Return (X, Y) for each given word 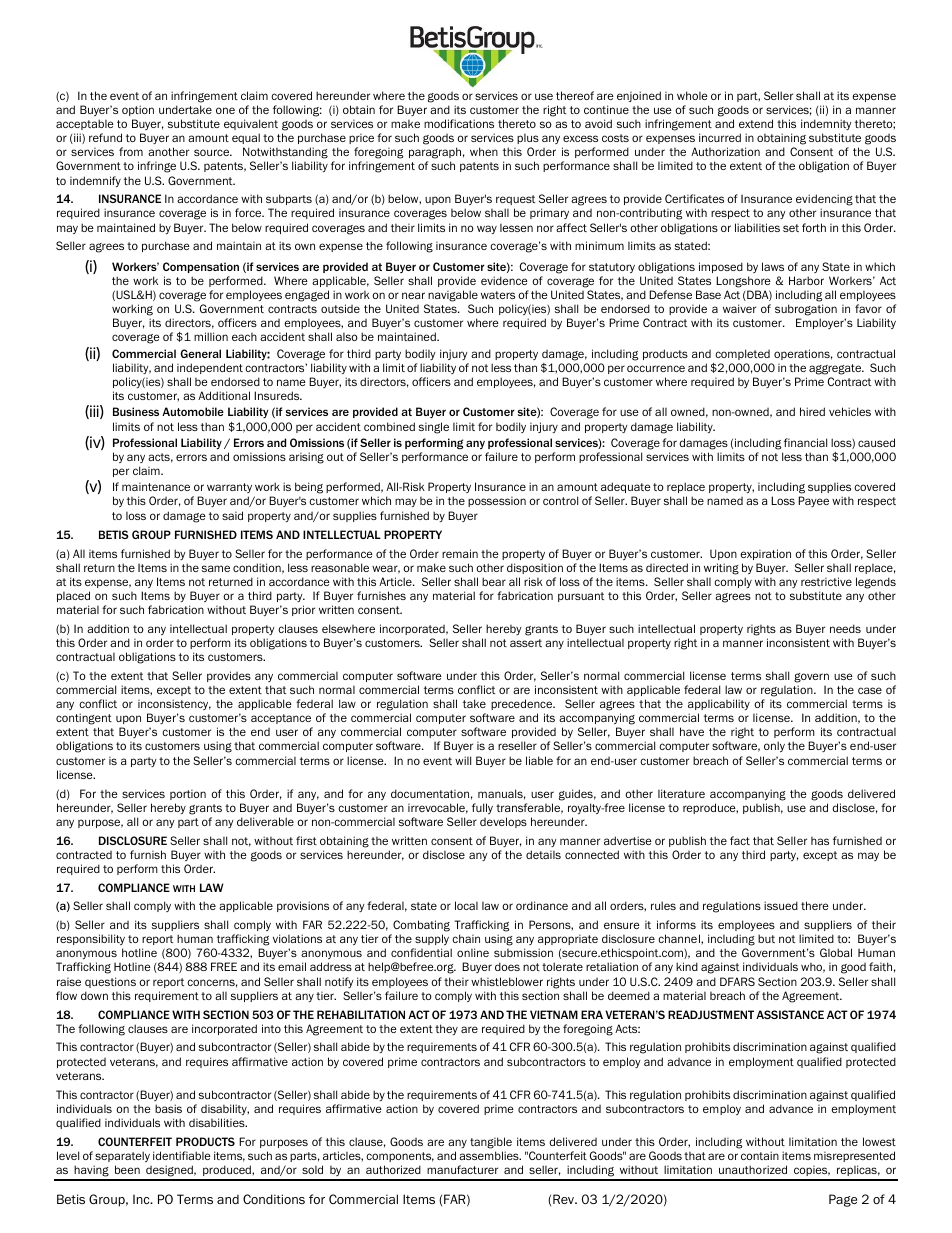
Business (136, 411)
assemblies (490, 1155)
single (434, 428)
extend (756, 123)
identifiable (182, 1155)
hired (812, 411)
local (466, 905)
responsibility (91, 939)
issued (781, 905)
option (138, 110)
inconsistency (174, 704)
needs (845, 628)
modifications (459, 123)
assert (526, 643)
